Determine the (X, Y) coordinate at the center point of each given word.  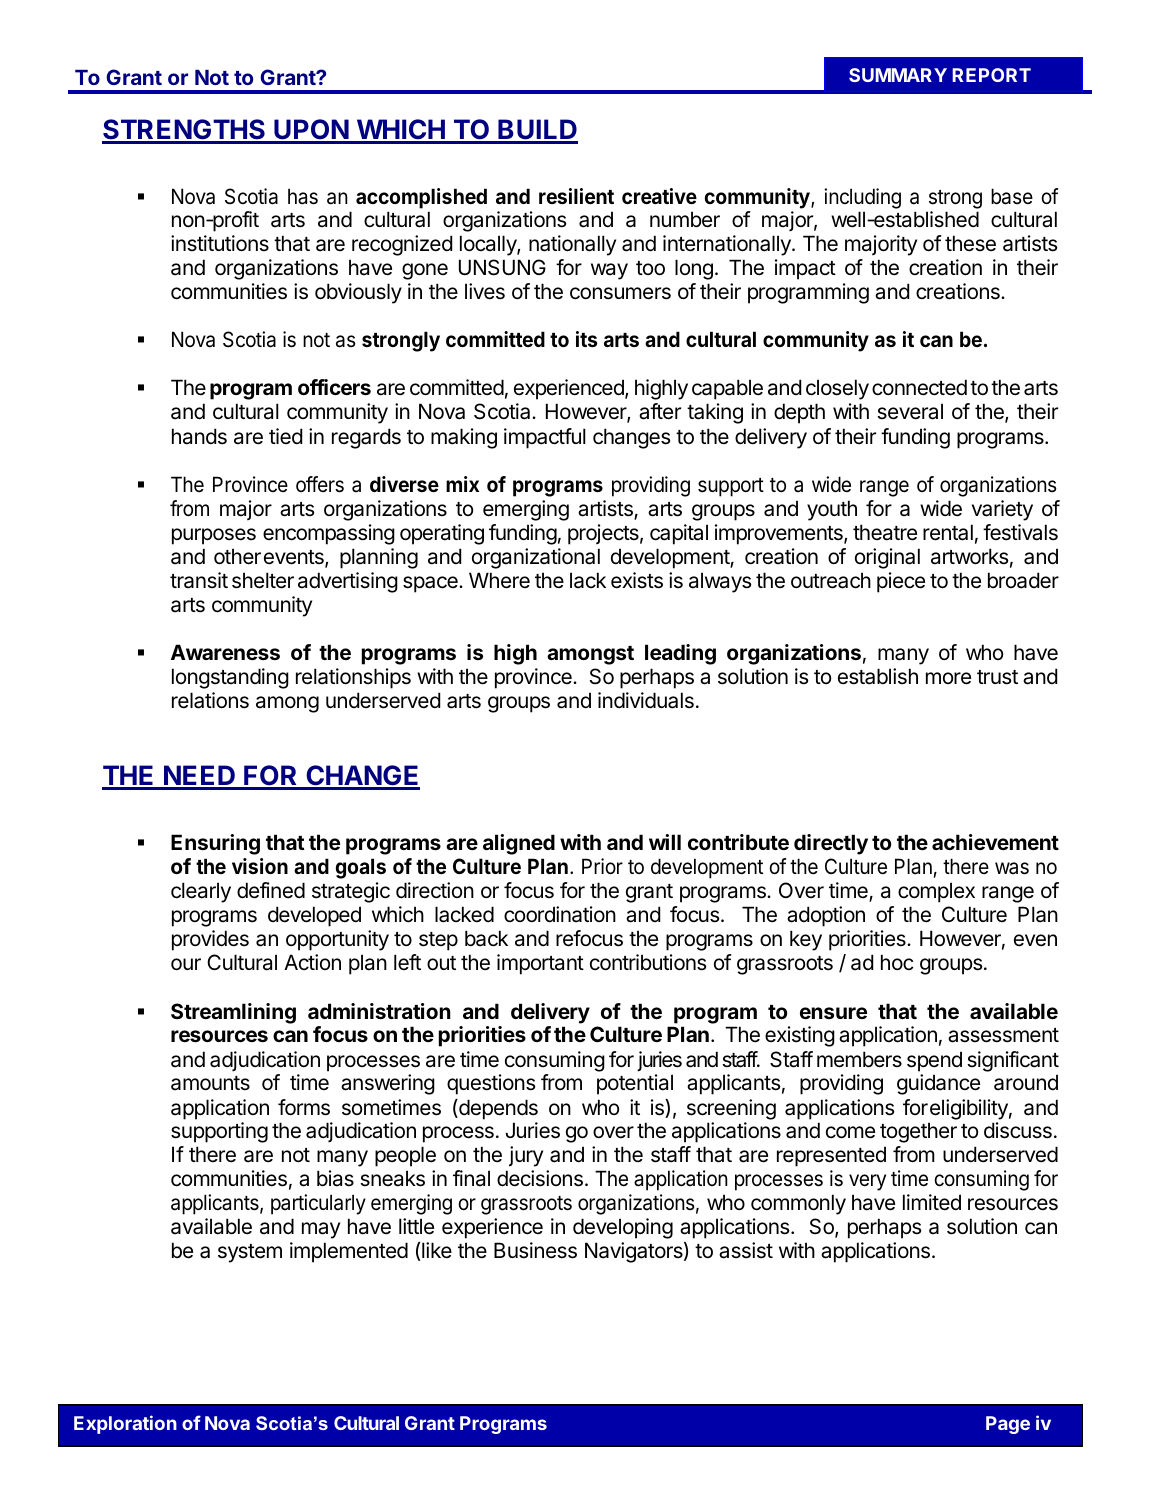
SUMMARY (898, 75)
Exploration (125, 1424)
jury (526, 1156)
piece (901, 582)
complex (936, 892)
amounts (210, 1083)
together (918, 1132)
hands (199, 436)
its (586, 339)
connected (919, 387)
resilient (576, 196)
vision (260, 866)
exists (637, 580)
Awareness (225, 652)
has (303, 196)
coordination (560, 914)
